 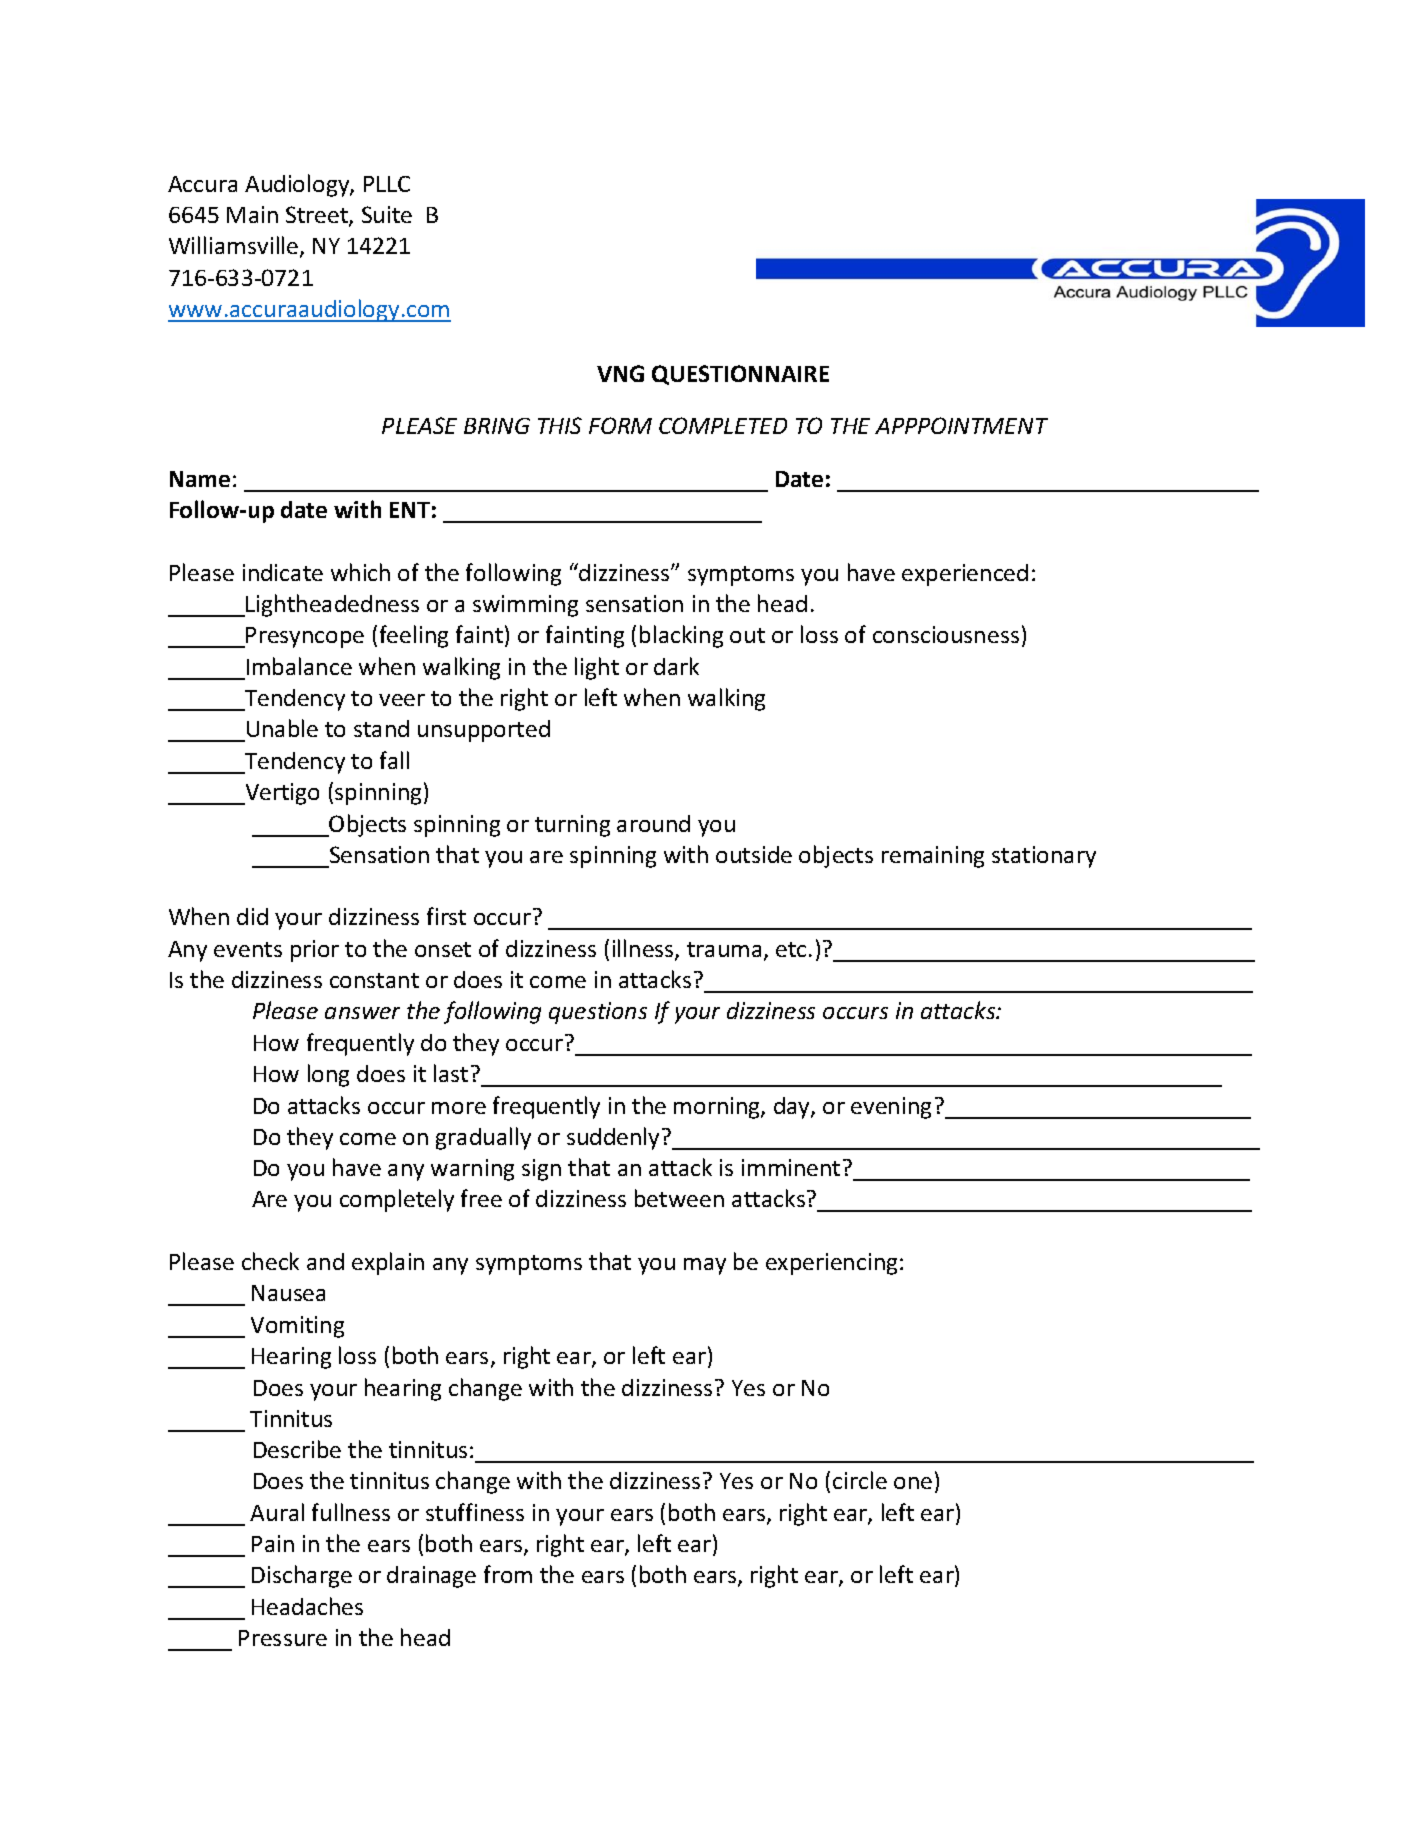 I want to click on Suite, so click(x=387, y=214).
